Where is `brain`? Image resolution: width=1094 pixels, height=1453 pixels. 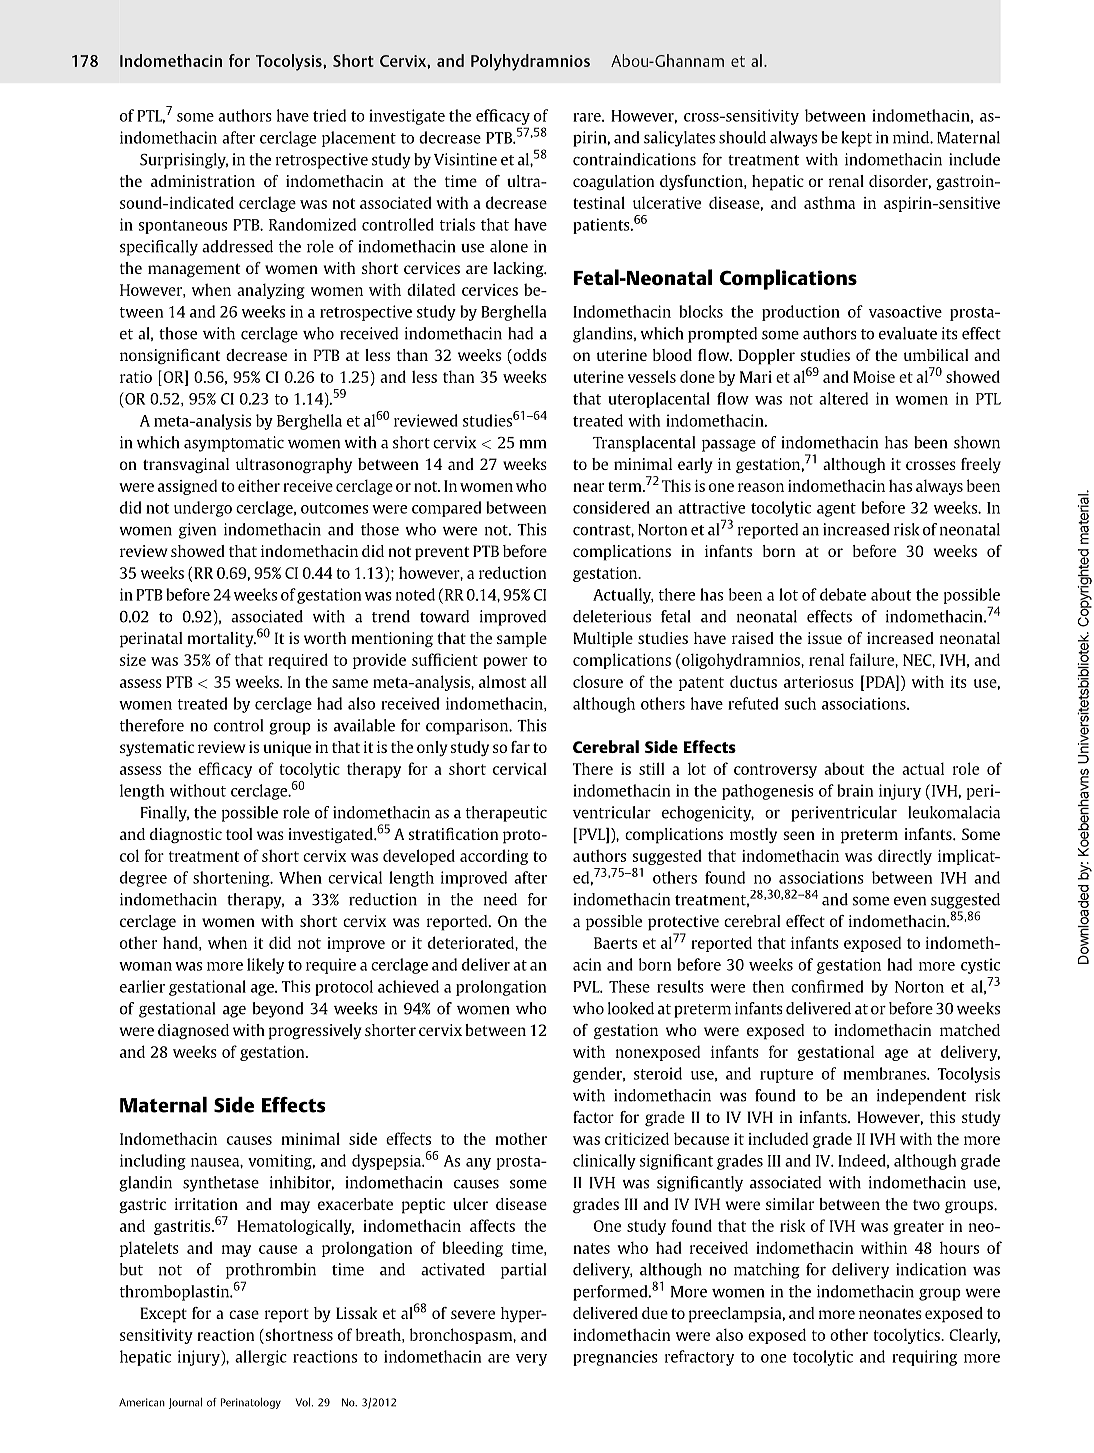
brain is located at coordinates (855, 790).
